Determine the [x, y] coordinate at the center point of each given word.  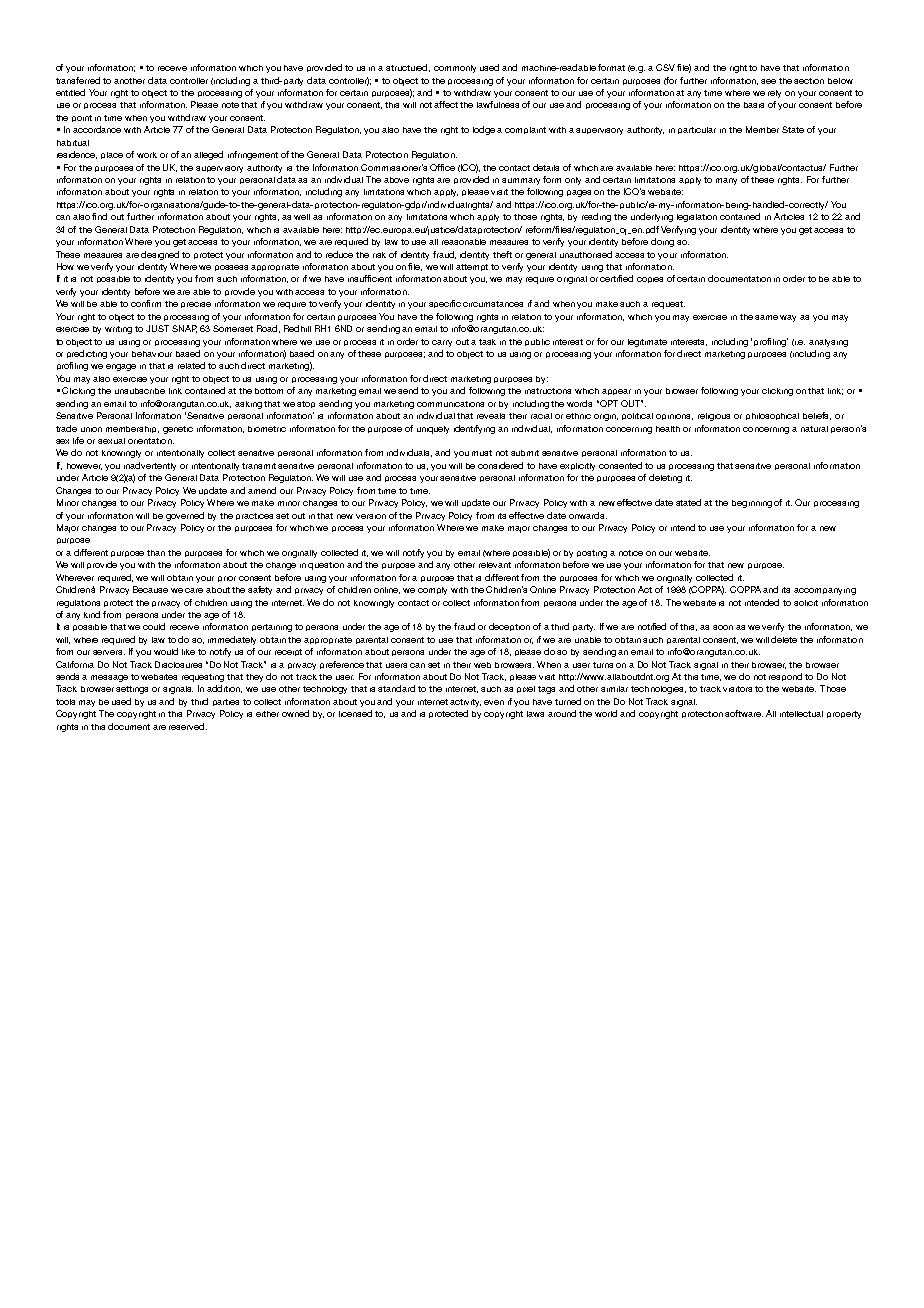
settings [132, 690]
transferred [78, 80]
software [744, 713]
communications [450, 404]
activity [465, 703]
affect [446, 104]
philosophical [772, 416]
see [768, 81]
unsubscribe [140, 391]
